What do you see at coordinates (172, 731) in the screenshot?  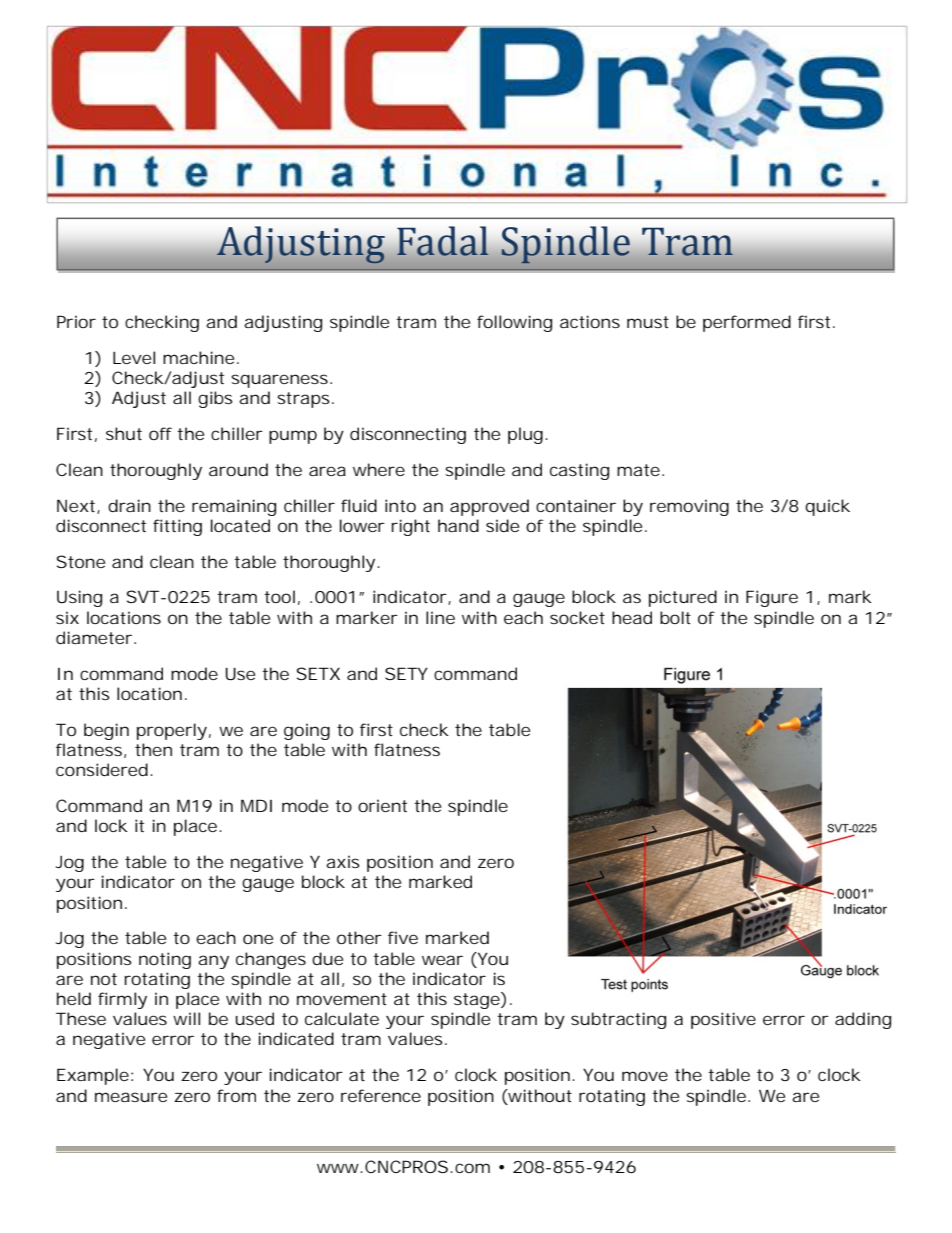 I see `properly` at bounding box center [172, 731].
